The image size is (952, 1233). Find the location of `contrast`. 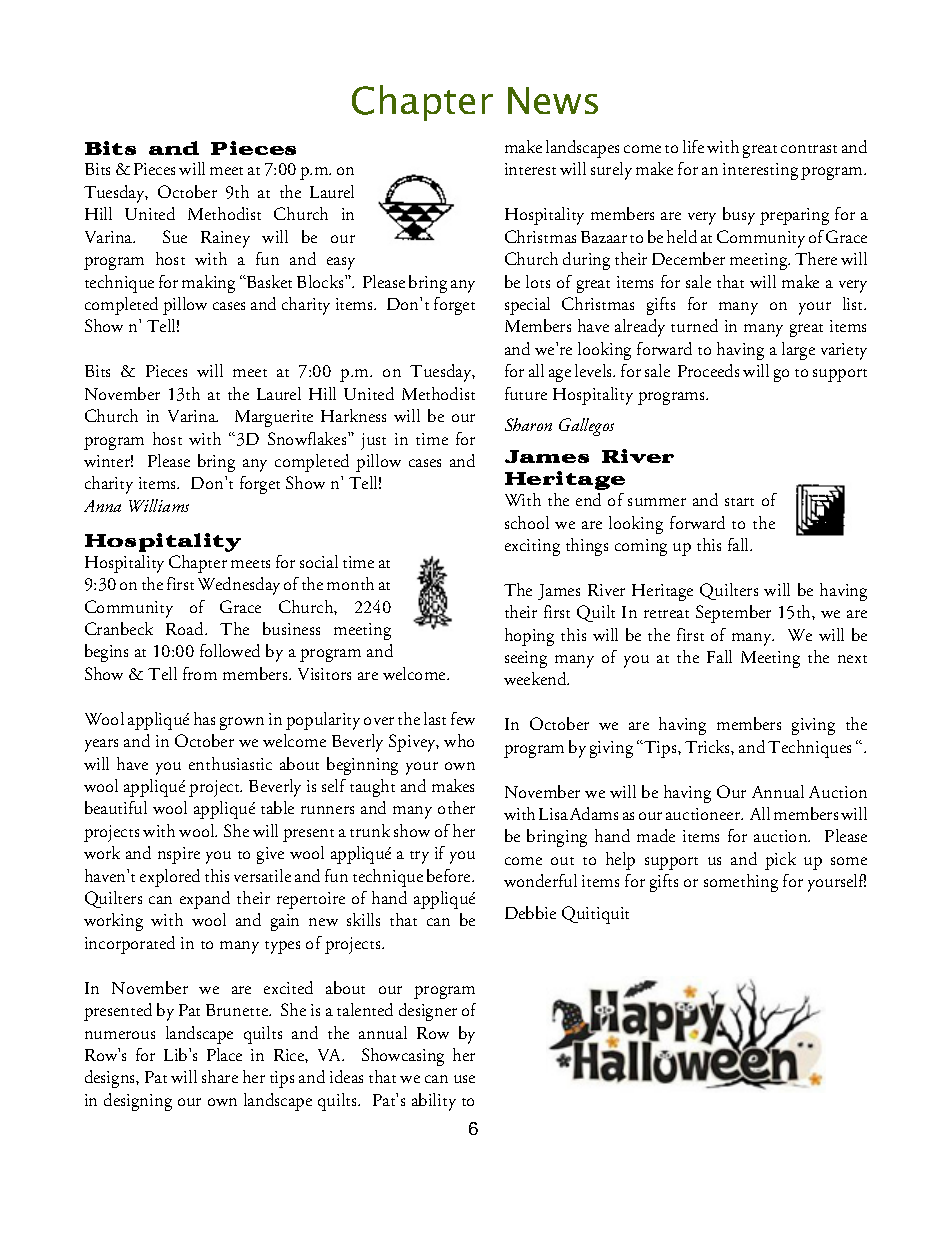

contrast is located at coordinates (809, 149).
